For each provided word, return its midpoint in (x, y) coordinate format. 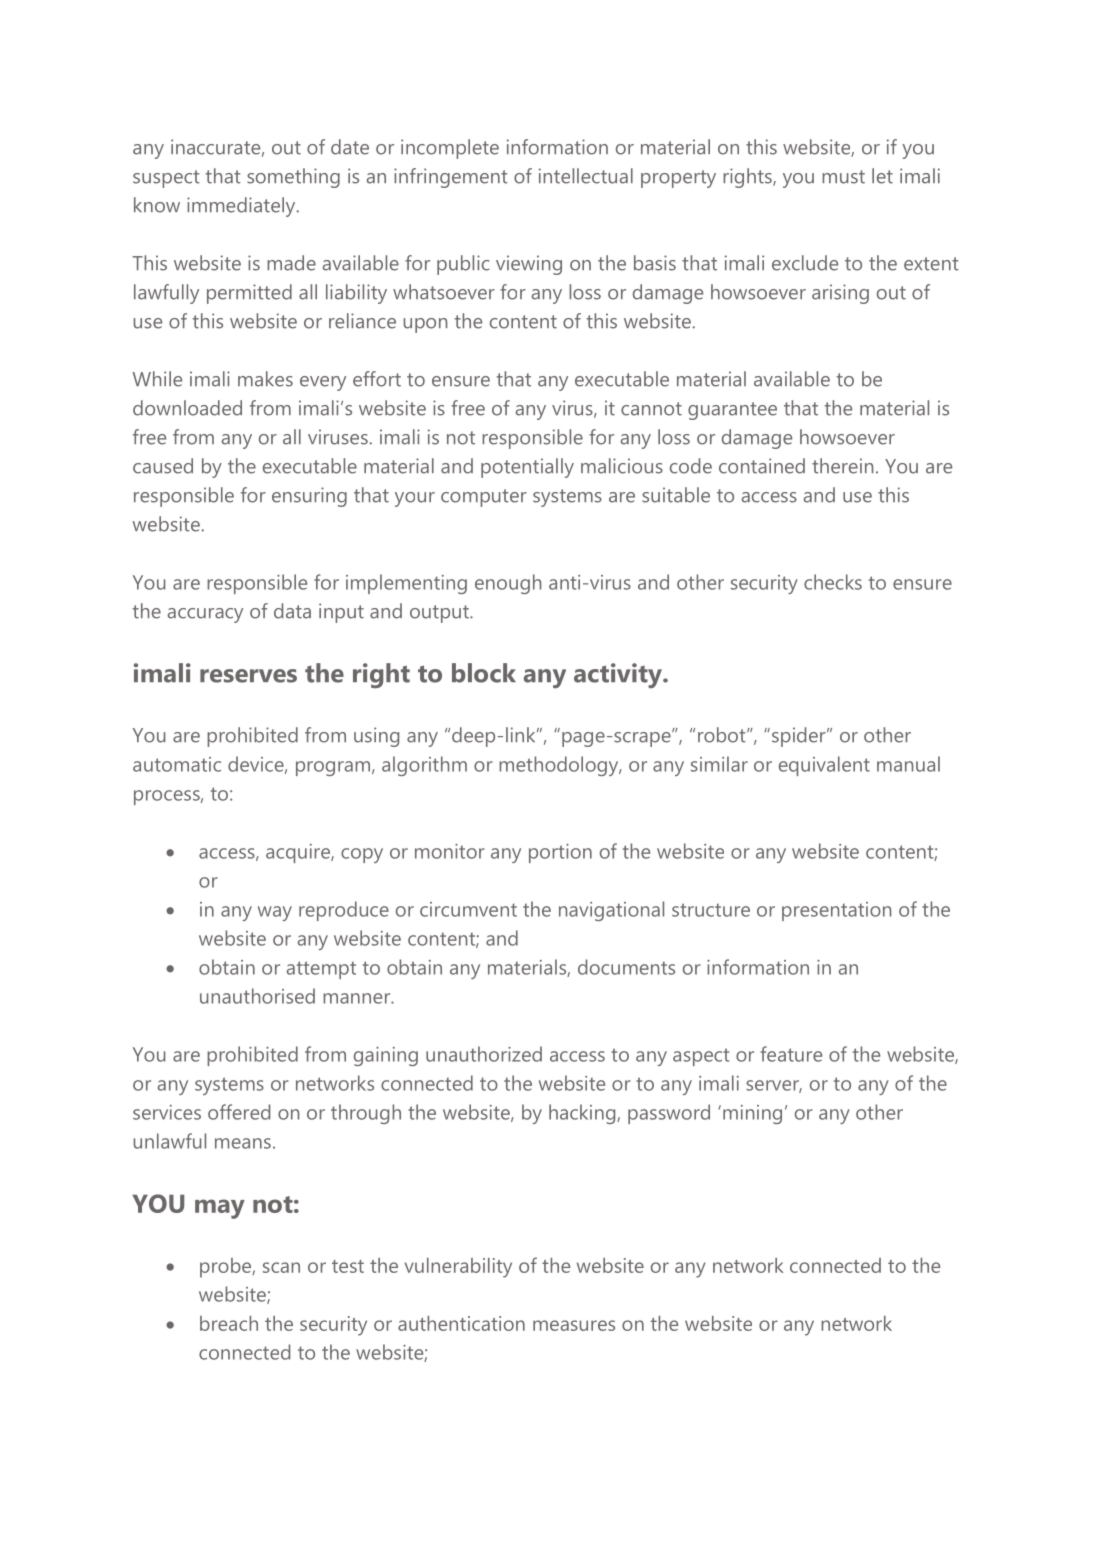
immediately (242, 207)
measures (574, 1325)
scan (281, 1267)
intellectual (586, 176)
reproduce (344, 911)
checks (833, 582)
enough (508, 584)
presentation (836, 911)
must (843, 177)
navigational (611, 911)
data (292, 611)
